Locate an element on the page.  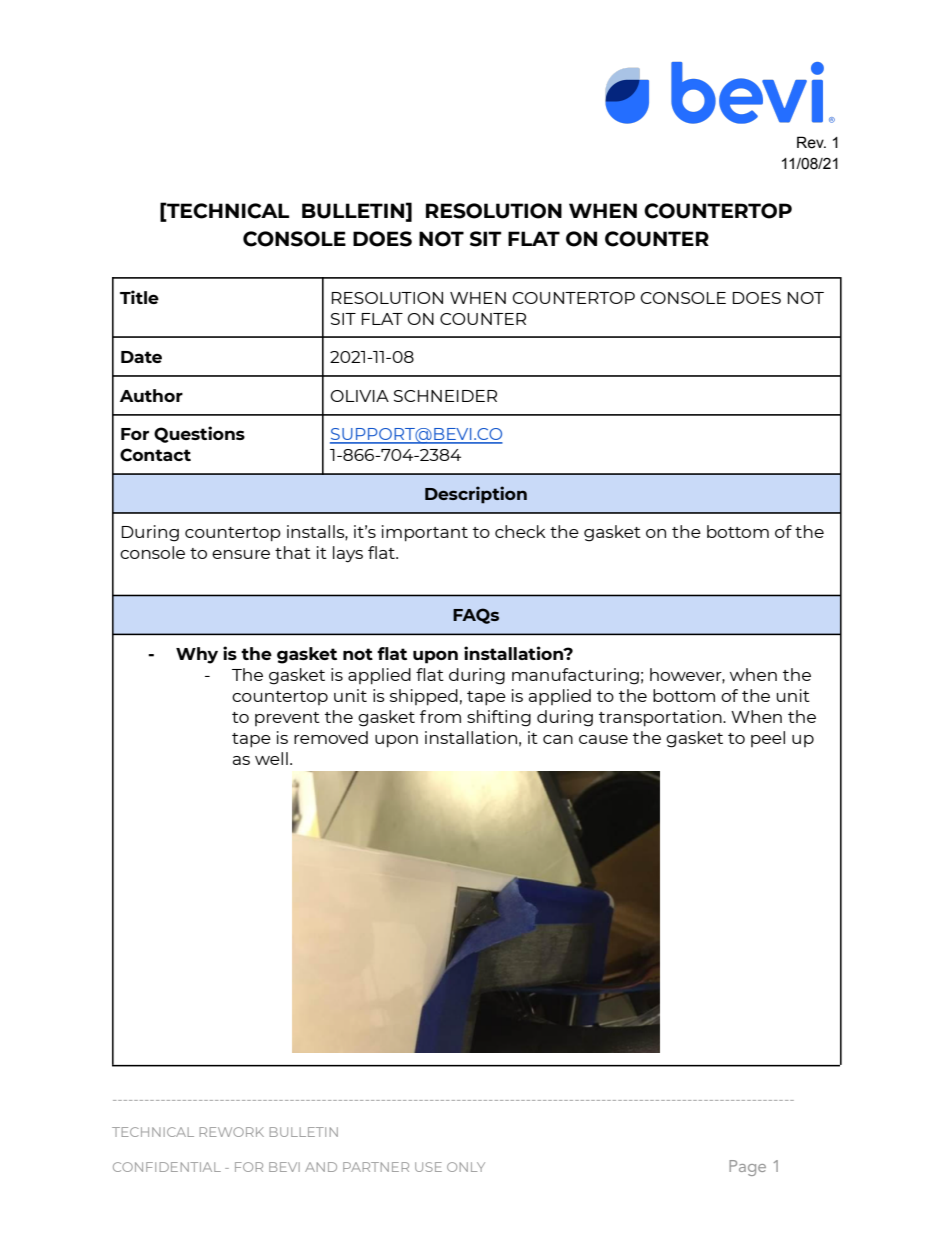
manufacturing is located at coordinates (575, 676).
